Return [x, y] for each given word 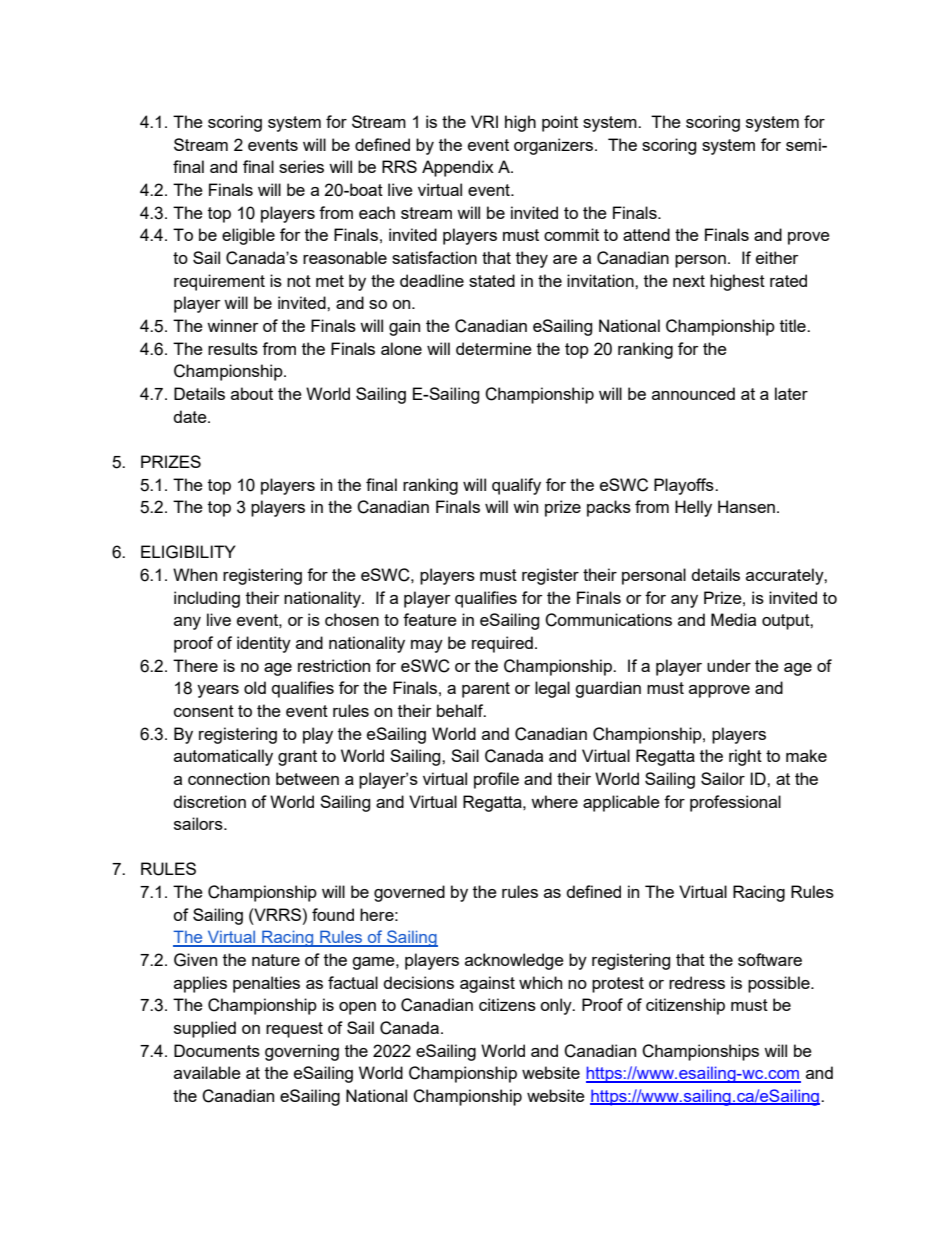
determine [494, 348]
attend [646, 234]
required [502, 644]
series [301, 166]
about [252, 393]
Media [733, 619]
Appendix [458, 168]
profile [496, 780]
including [207, 599]
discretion [209, 801]
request [294, 1030]
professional [735, 803]
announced [693, 393]
